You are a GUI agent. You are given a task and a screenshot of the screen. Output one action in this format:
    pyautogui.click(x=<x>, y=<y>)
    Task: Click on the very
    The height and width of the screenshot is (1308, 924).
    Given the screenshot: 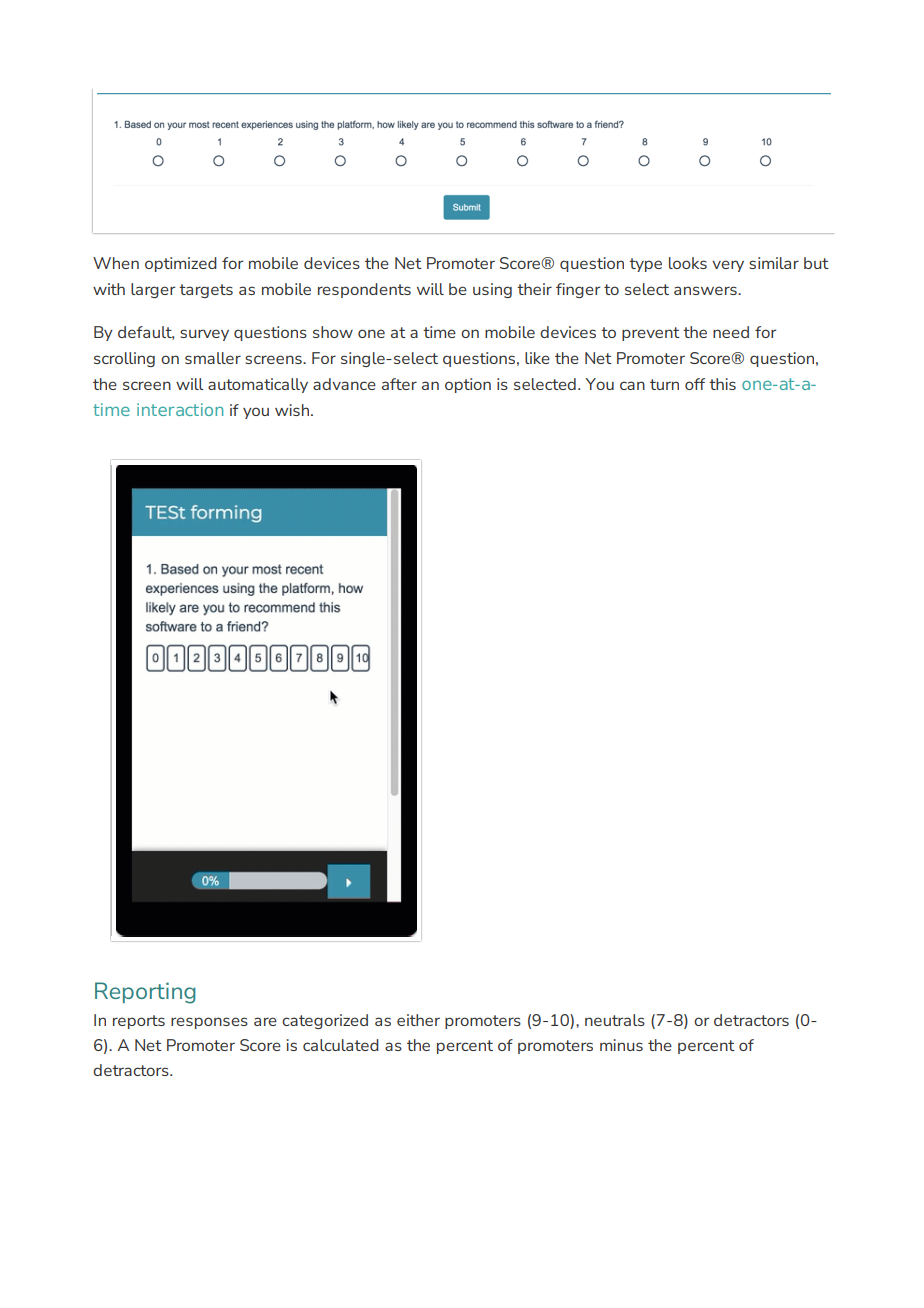 What is the action you would take?
    pyautogui.click(x=728, y=266)
